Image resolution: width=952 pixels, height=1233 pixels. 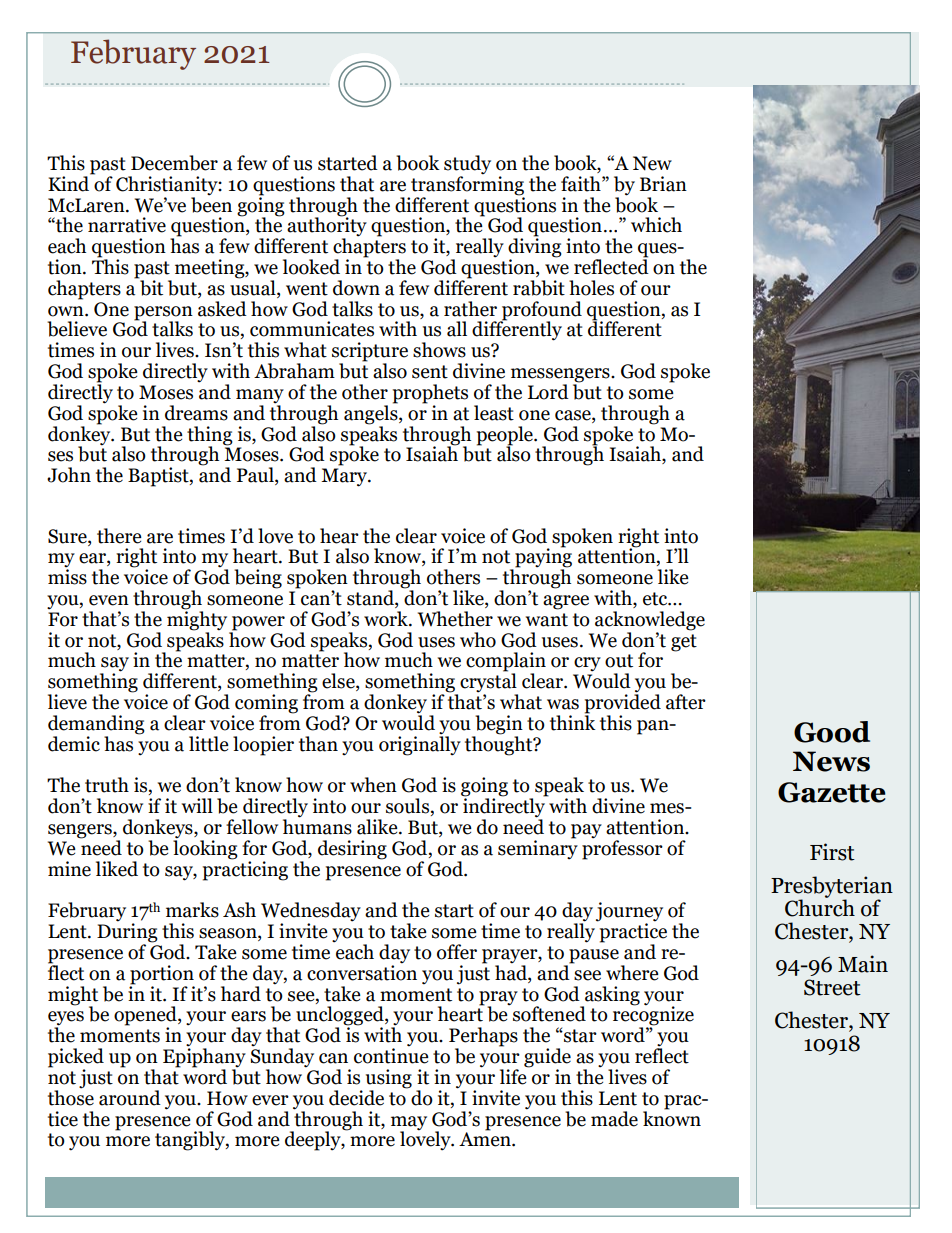 What do you see at coordinates (130, 1098) in the screenshot?
I see `around` at bounding box center [130, 1098].
